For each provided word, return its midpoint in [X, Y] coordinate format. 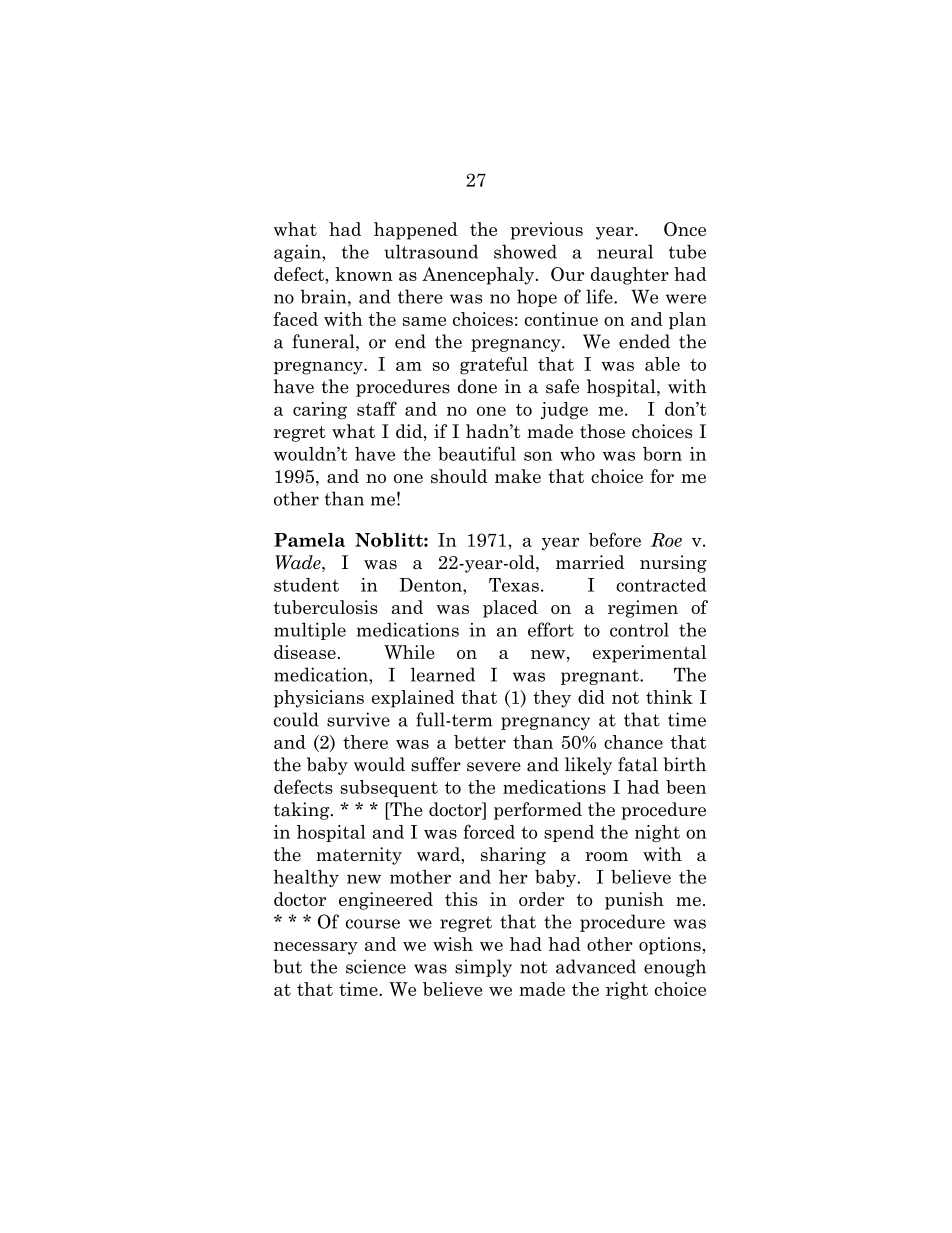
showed [525, 251]
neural [625, 251]
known [364, 274]
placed [510, 609]
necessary [316, 948]
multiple [310, 631]
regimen [643, 609]
